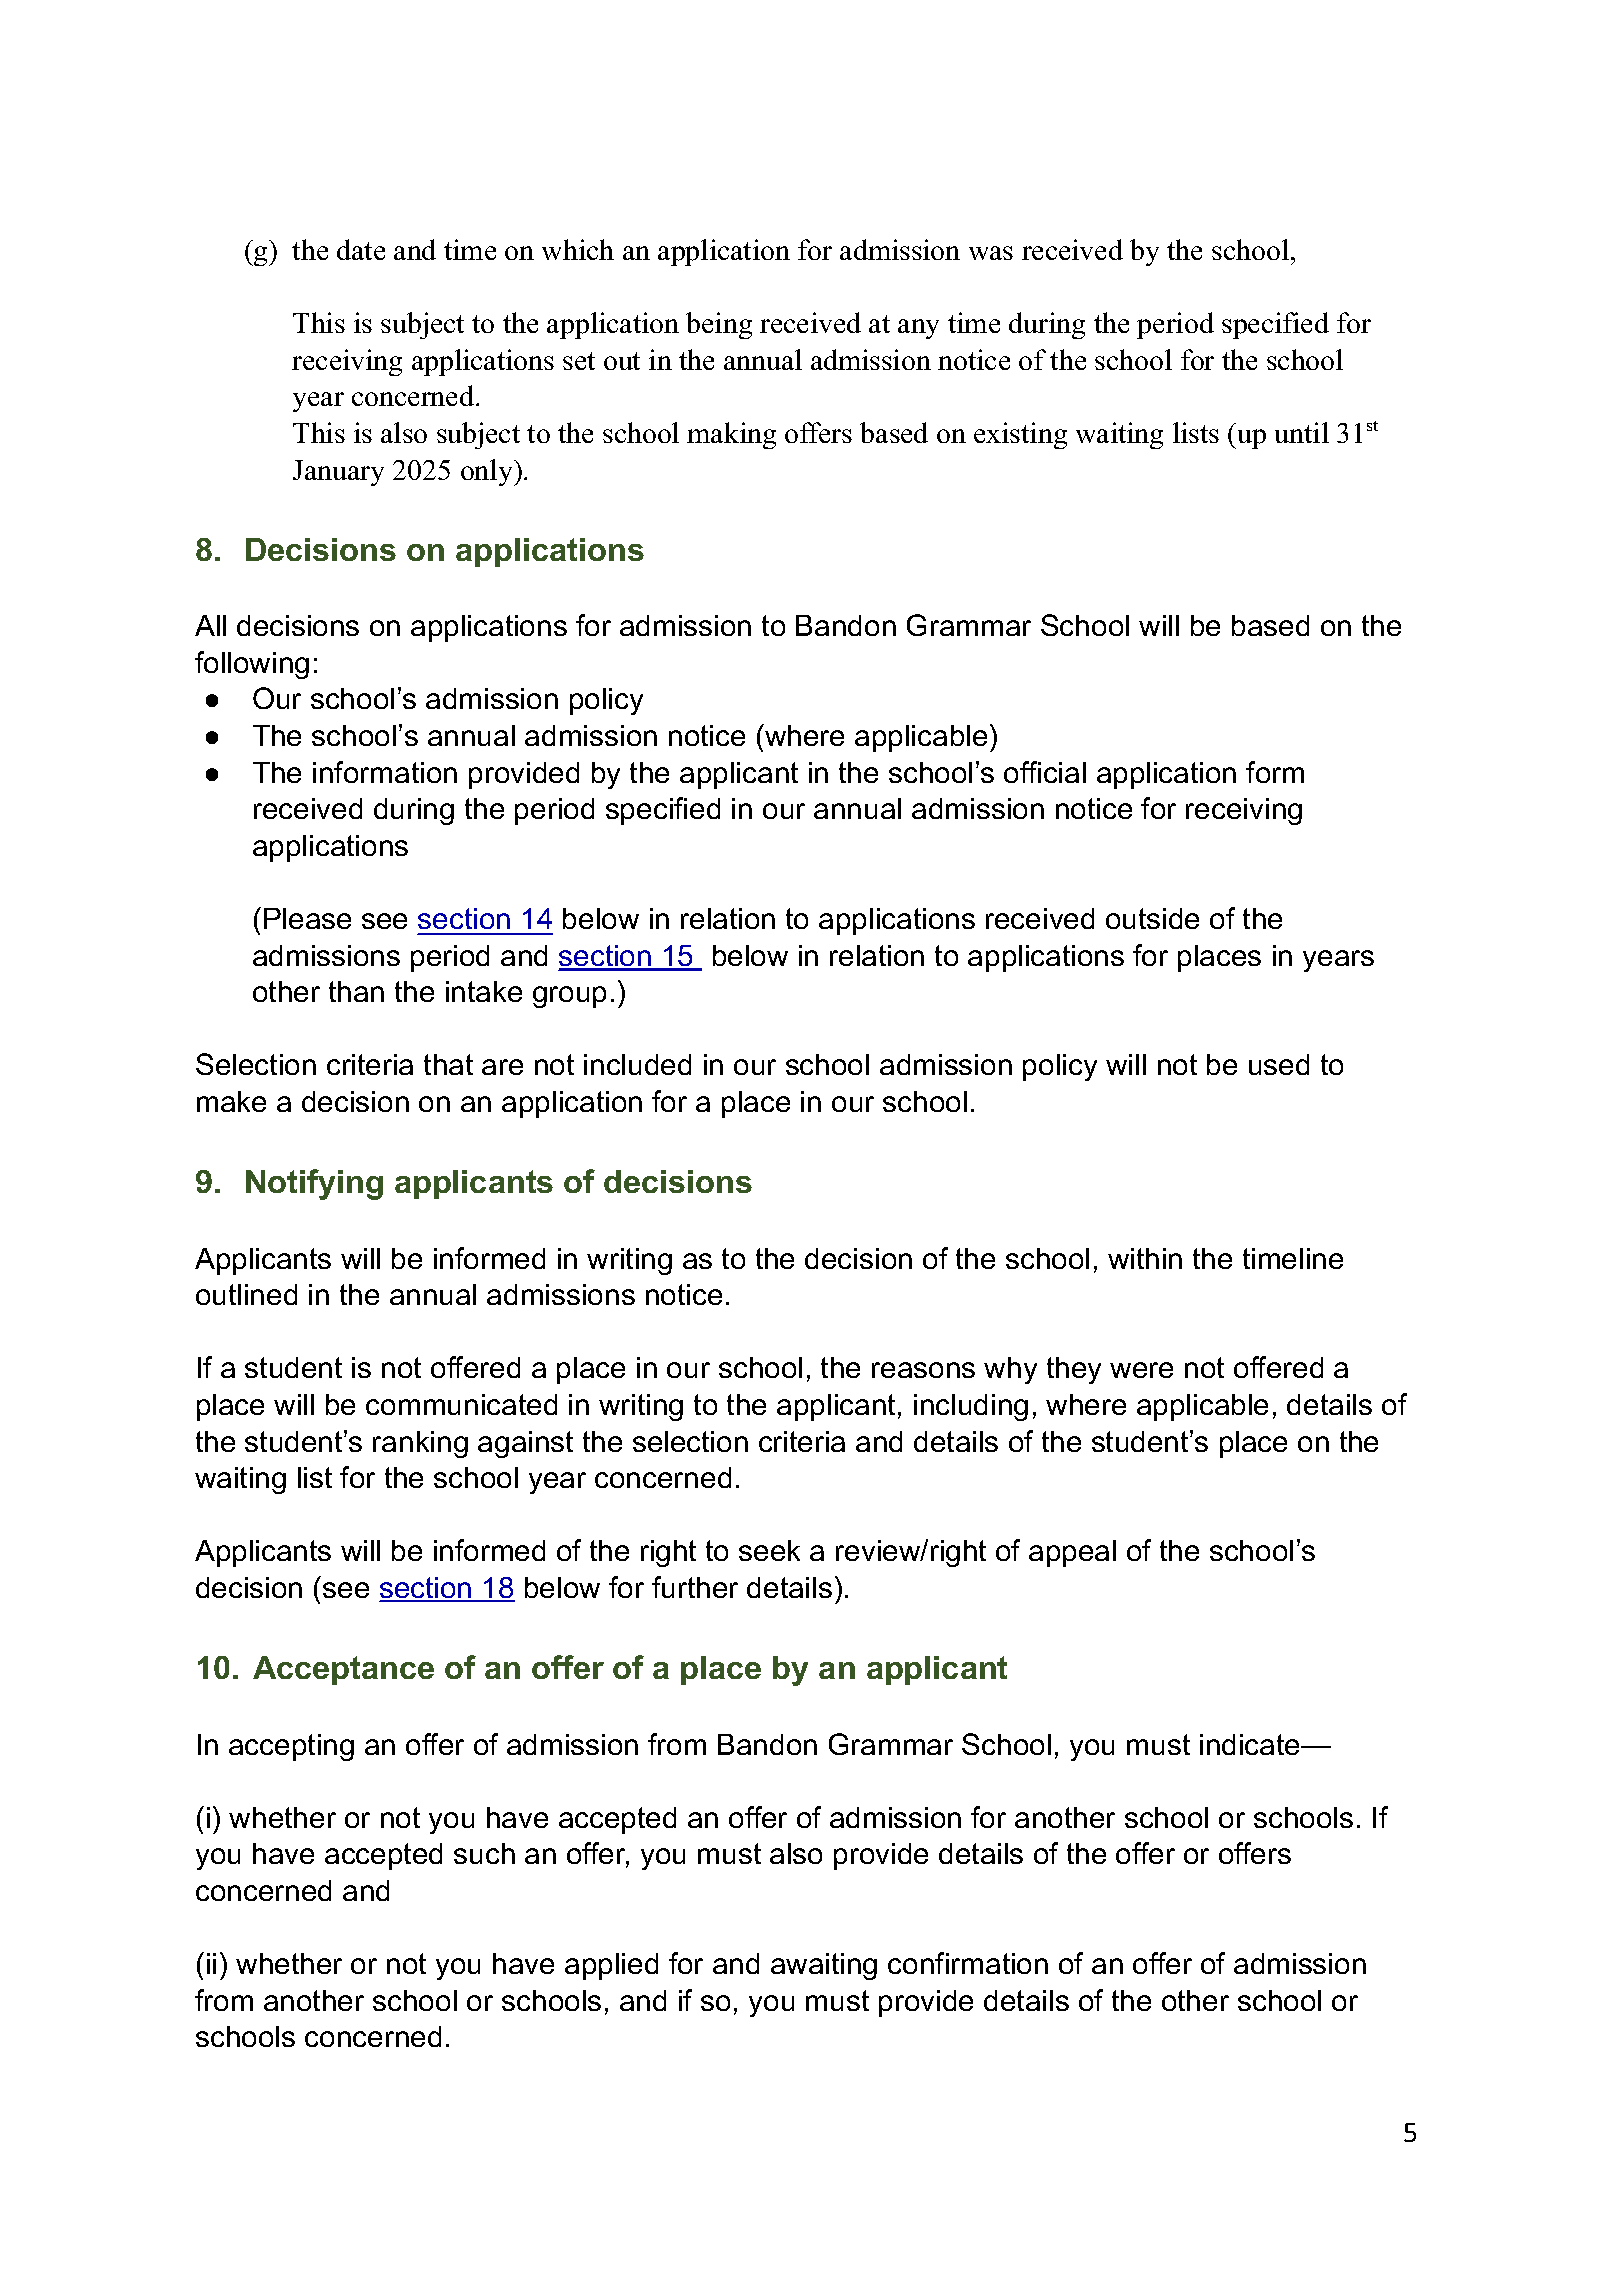 The height and width of the page is (2283, 1616). Describe the element at coordinates (484, 1853) in the page. I see `such` at that location.
